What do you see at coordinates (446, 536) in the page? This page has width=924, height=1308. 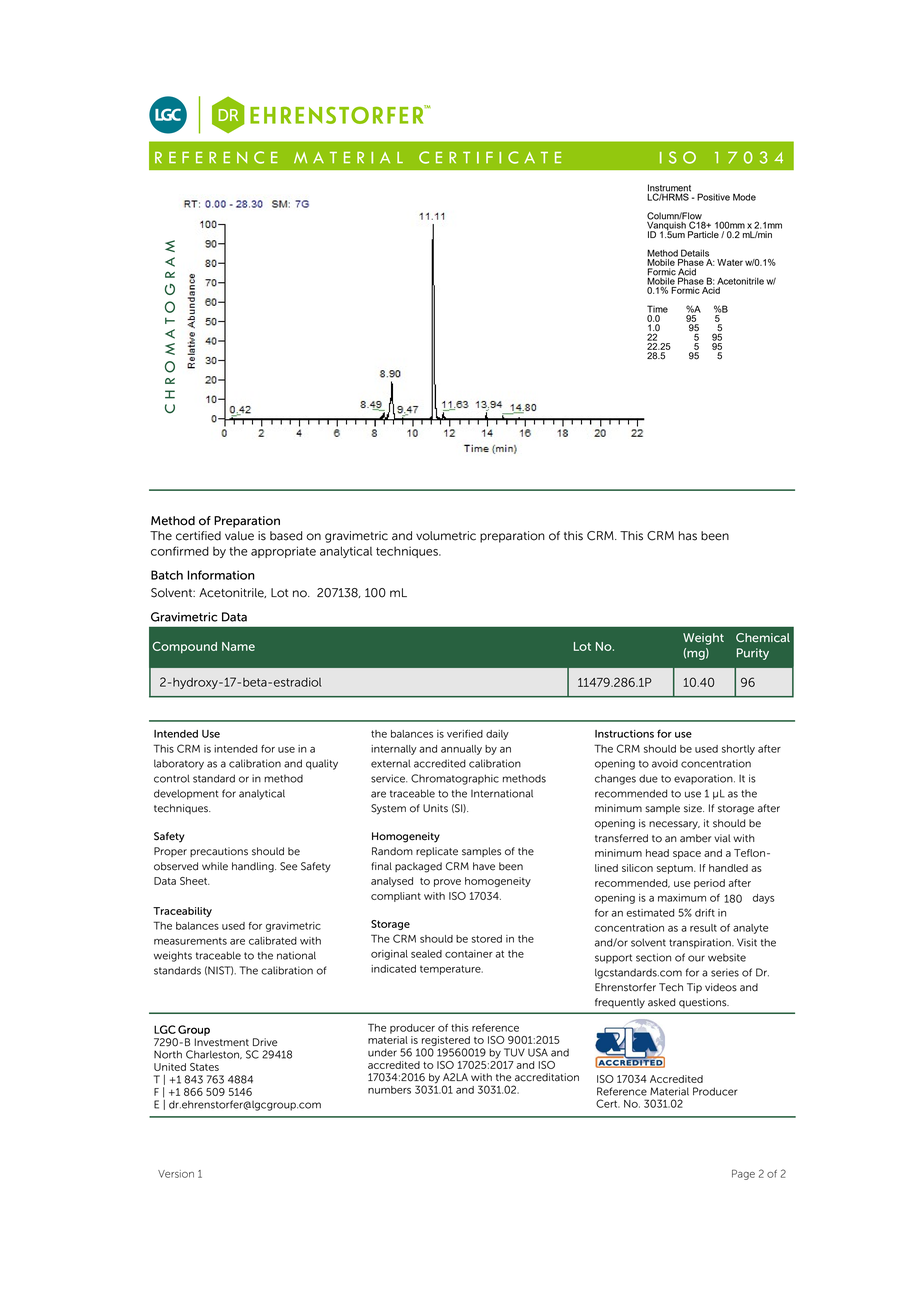 I see `volumetric` at bounding box center [446, 536].
